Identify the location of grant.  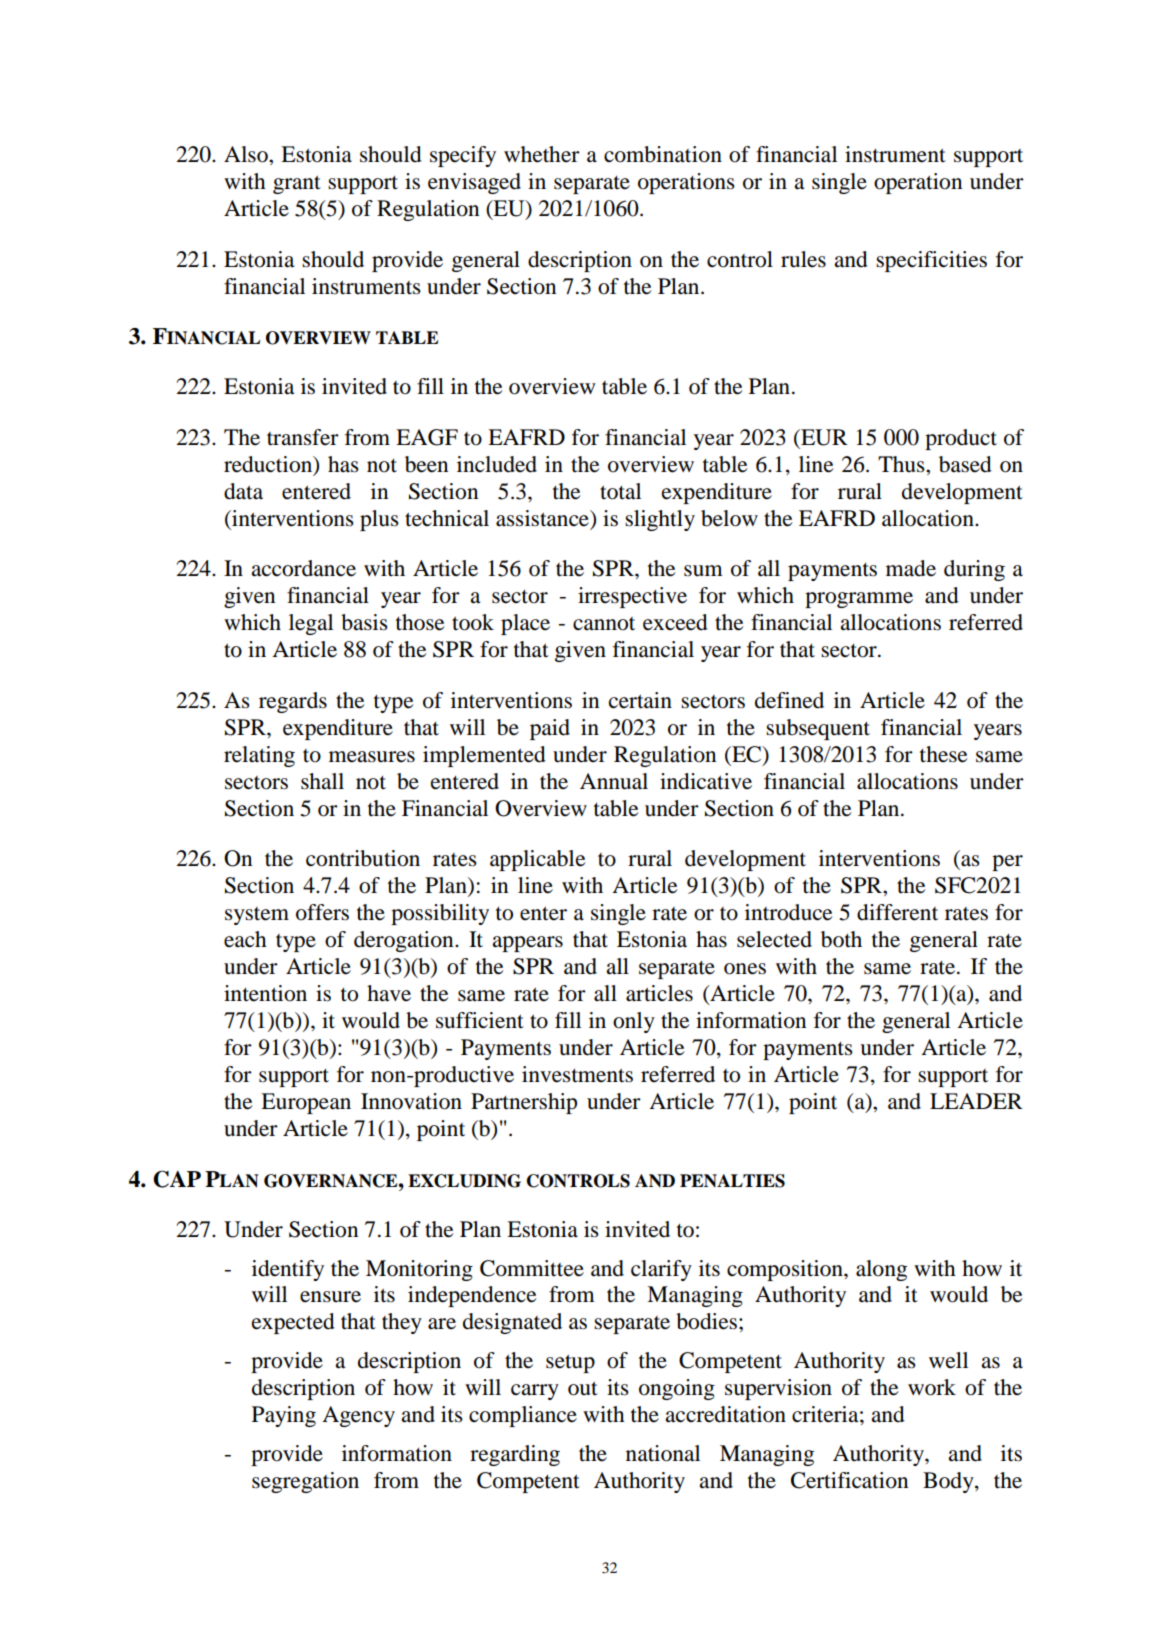
(297, 184).
